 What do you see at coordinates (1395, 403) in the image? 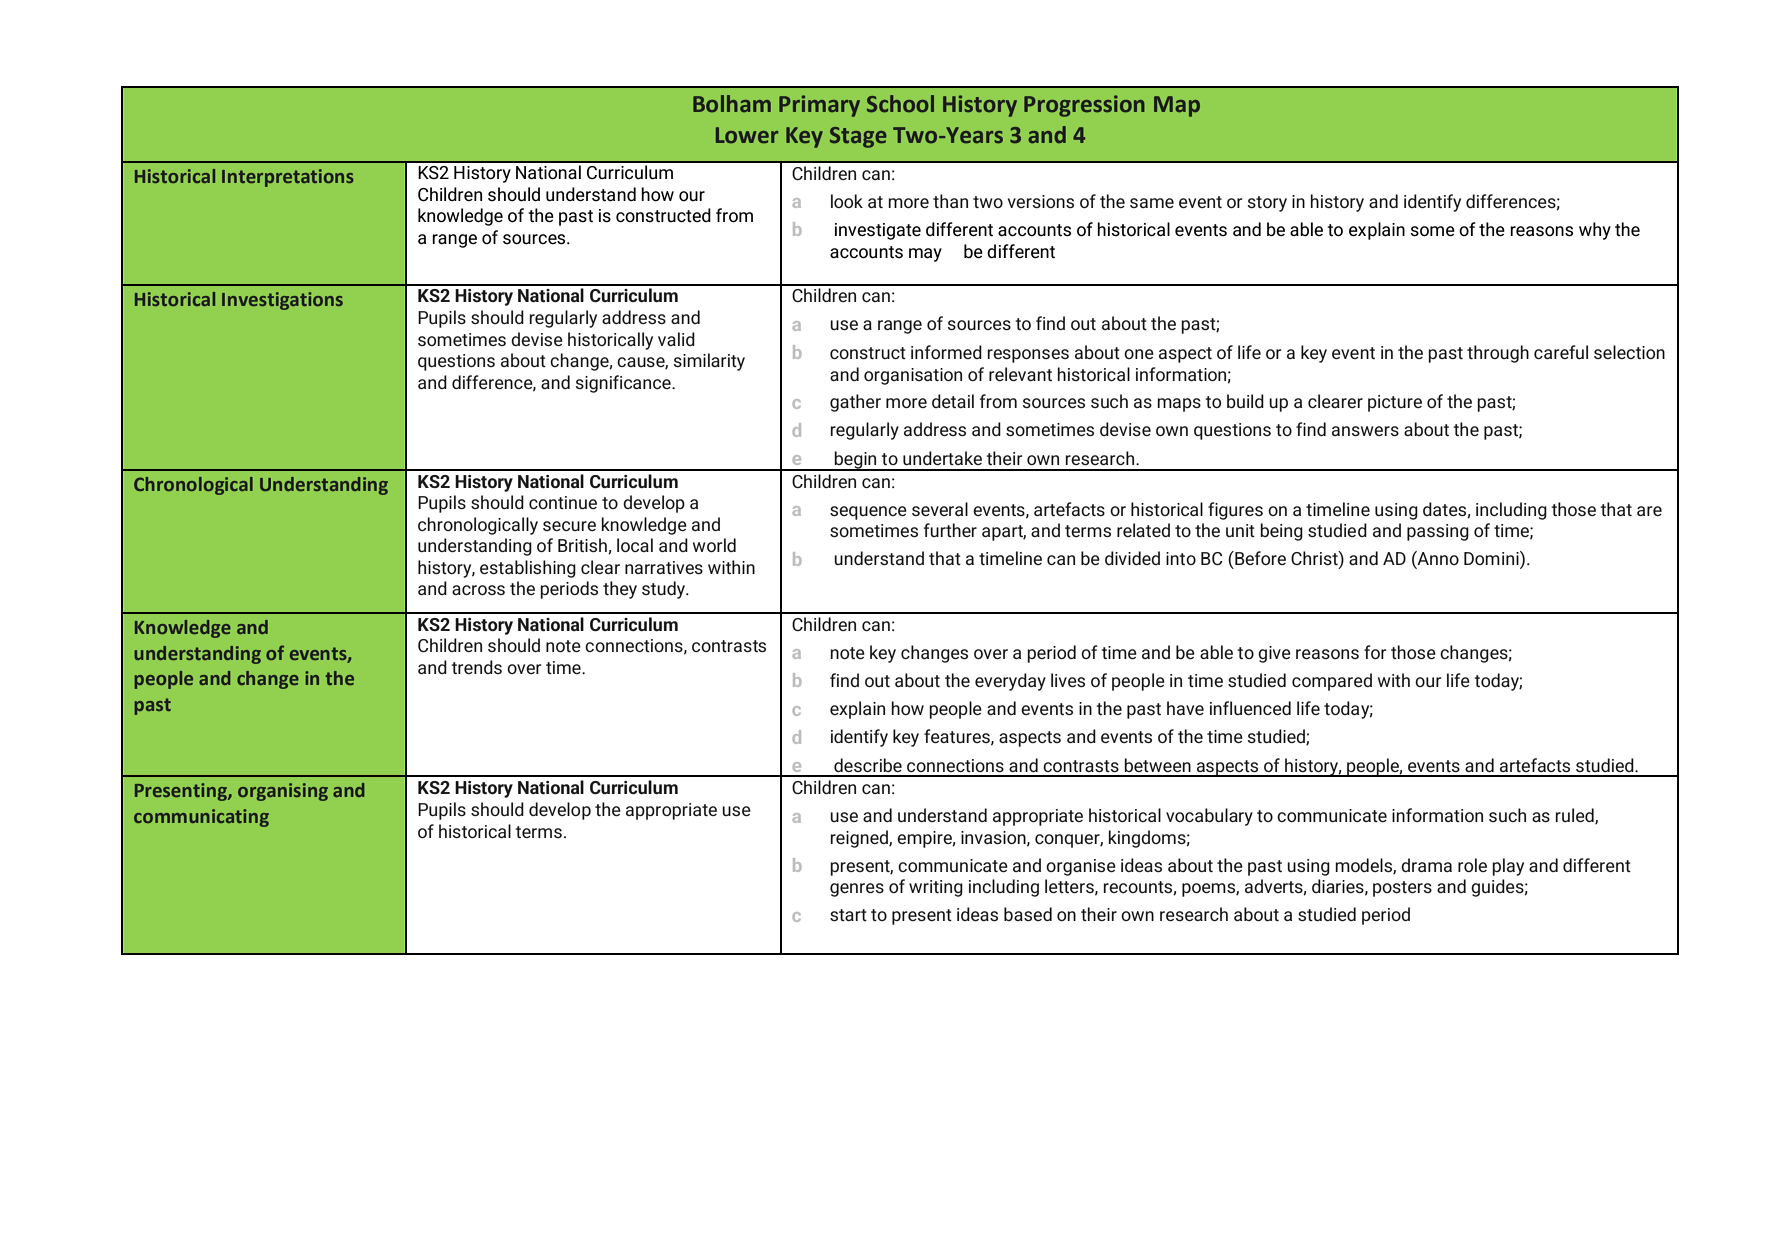
I see `picture` at bounding box center [1395, 403].
